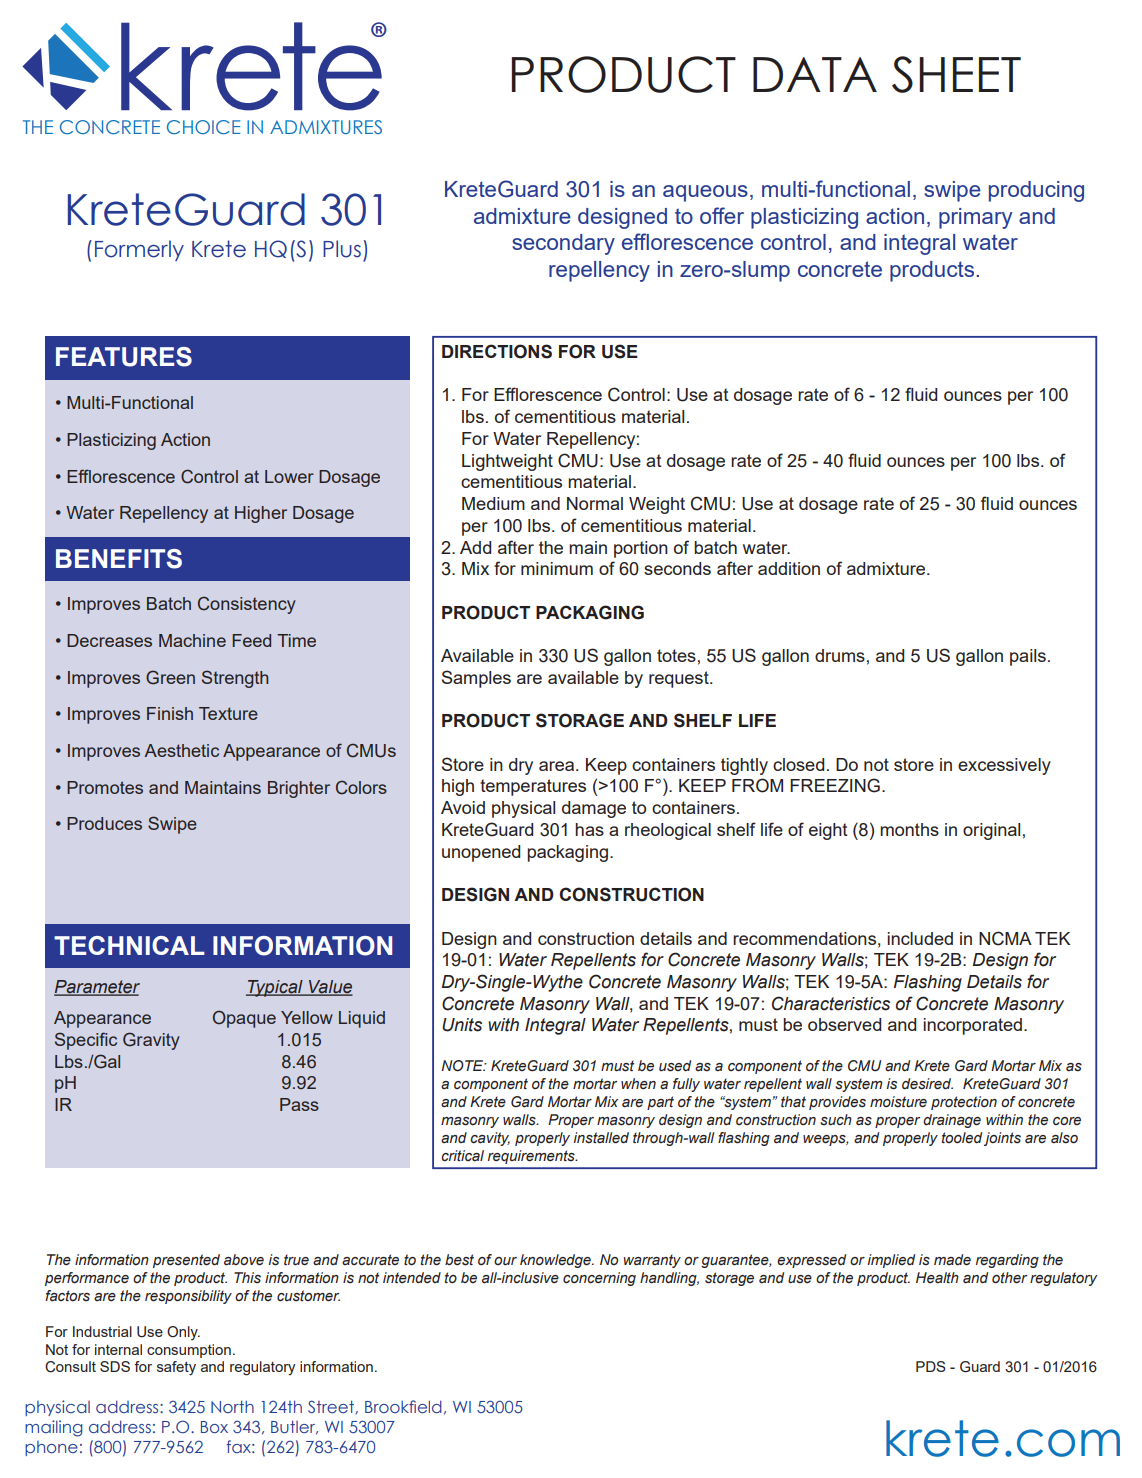 The height and width of the page is (1478, 1142). Describe the element at coordinates (962, 1137) in the page. I see `tooled` at that location.
